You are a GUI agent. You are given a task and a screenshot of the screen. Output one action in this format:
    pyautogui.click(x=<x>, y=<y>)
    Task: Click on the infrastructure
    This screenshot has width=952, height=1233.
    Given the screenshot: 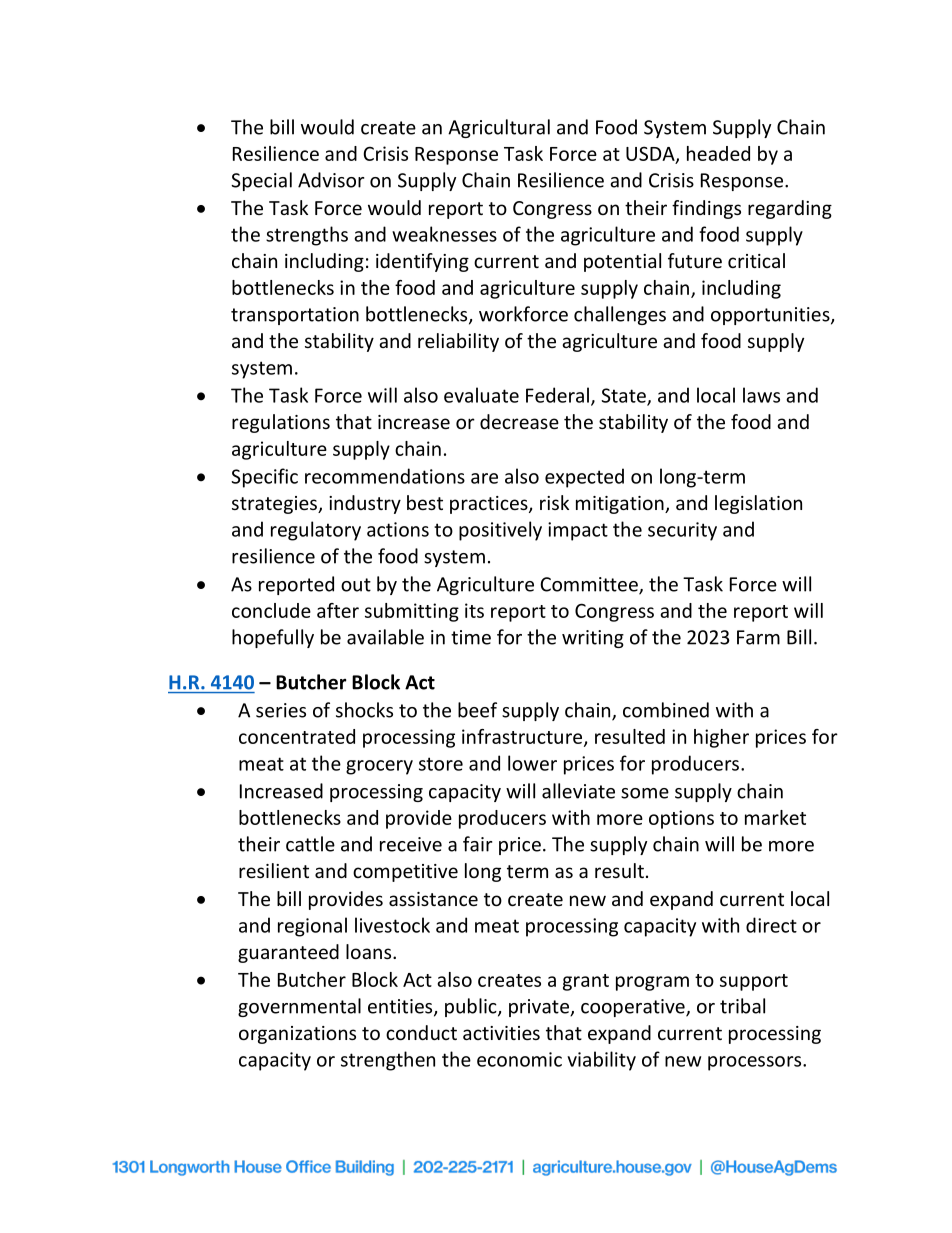 What is the action you would take?
    pyautogui.click(x=523, y=737)
